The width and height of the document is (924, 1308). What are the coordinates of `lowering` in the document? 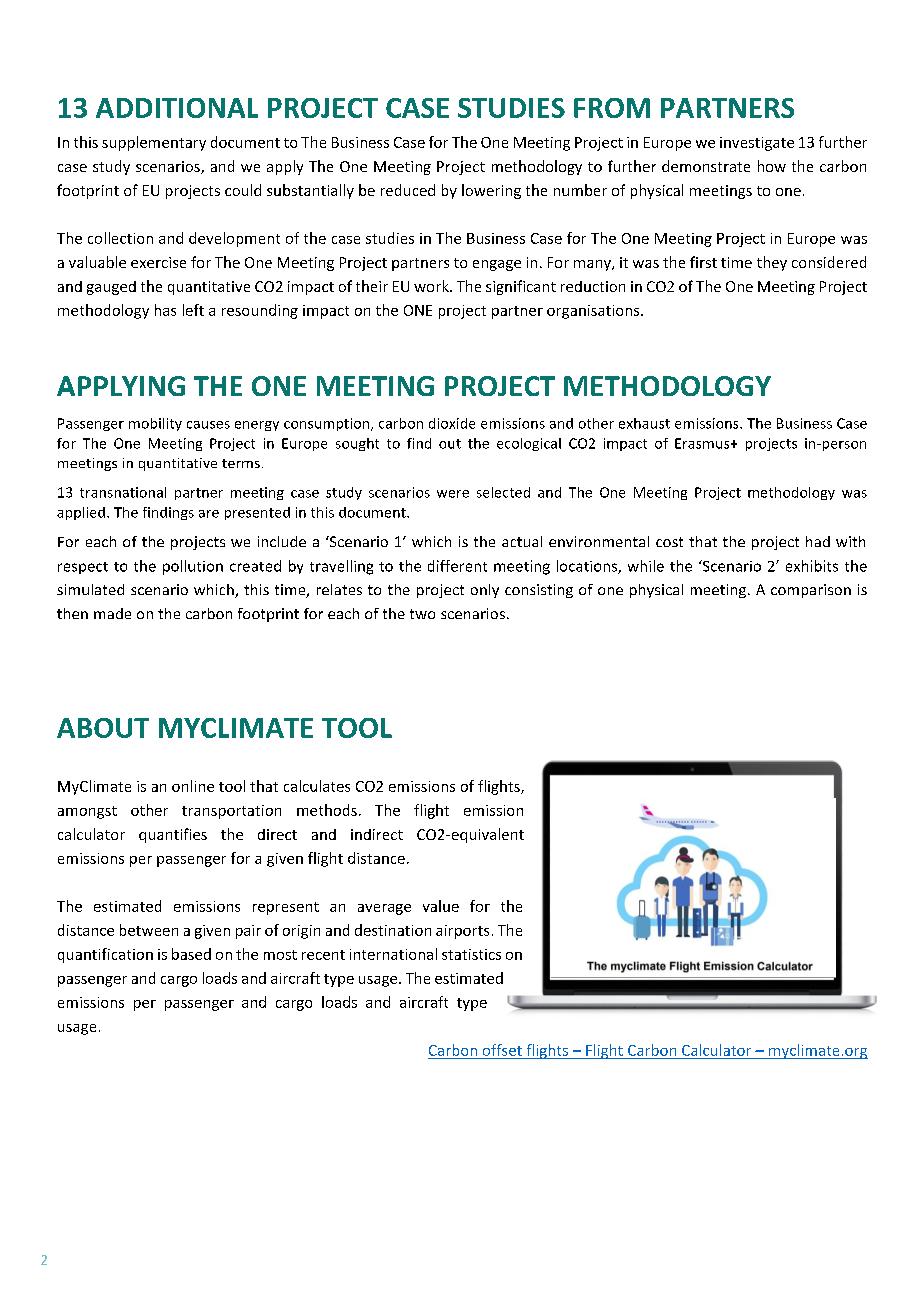 It's located at (491, 191).
